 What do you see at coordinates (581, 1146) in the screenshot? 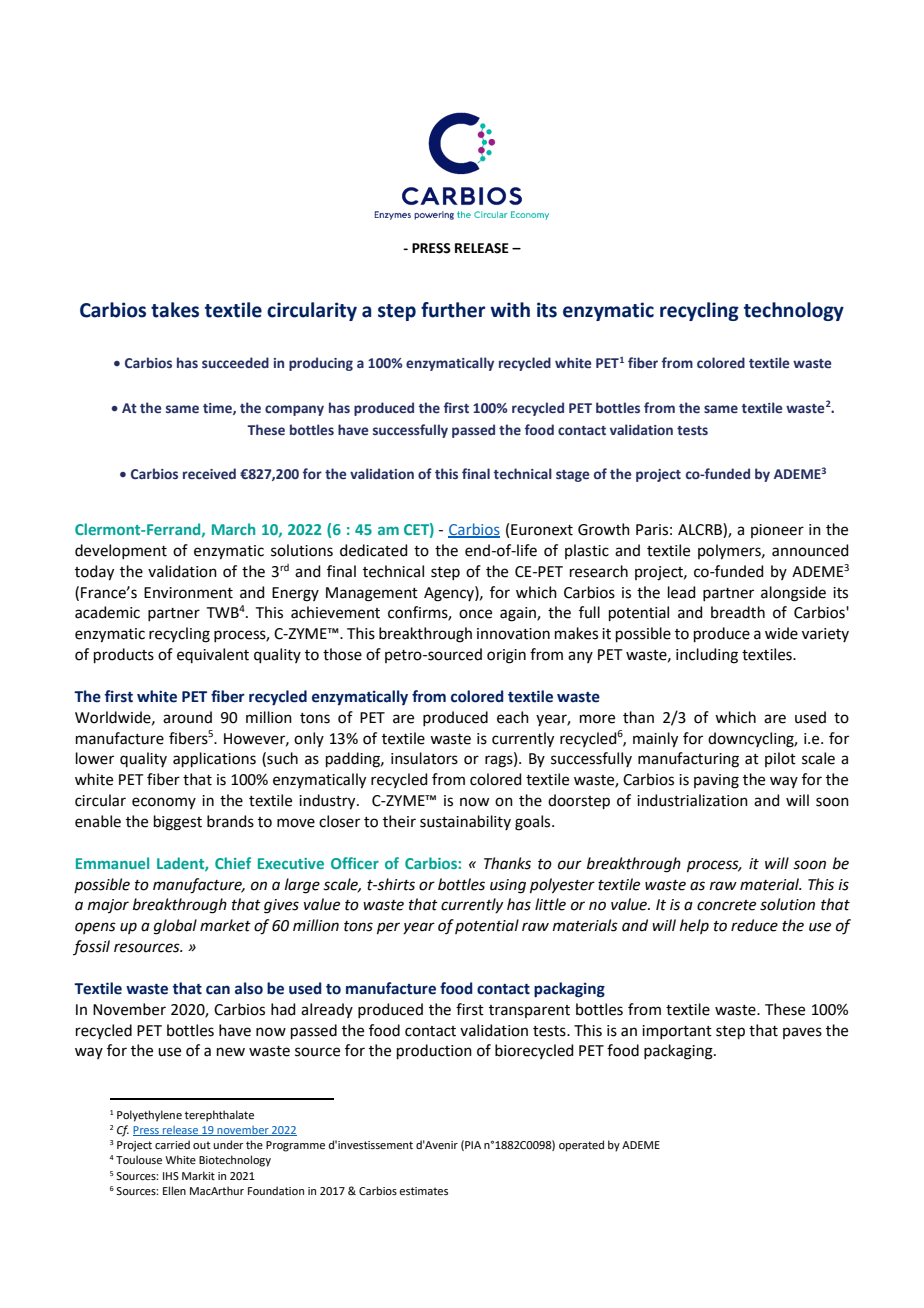
I see `operated` at bounding box center [581, 1146].
